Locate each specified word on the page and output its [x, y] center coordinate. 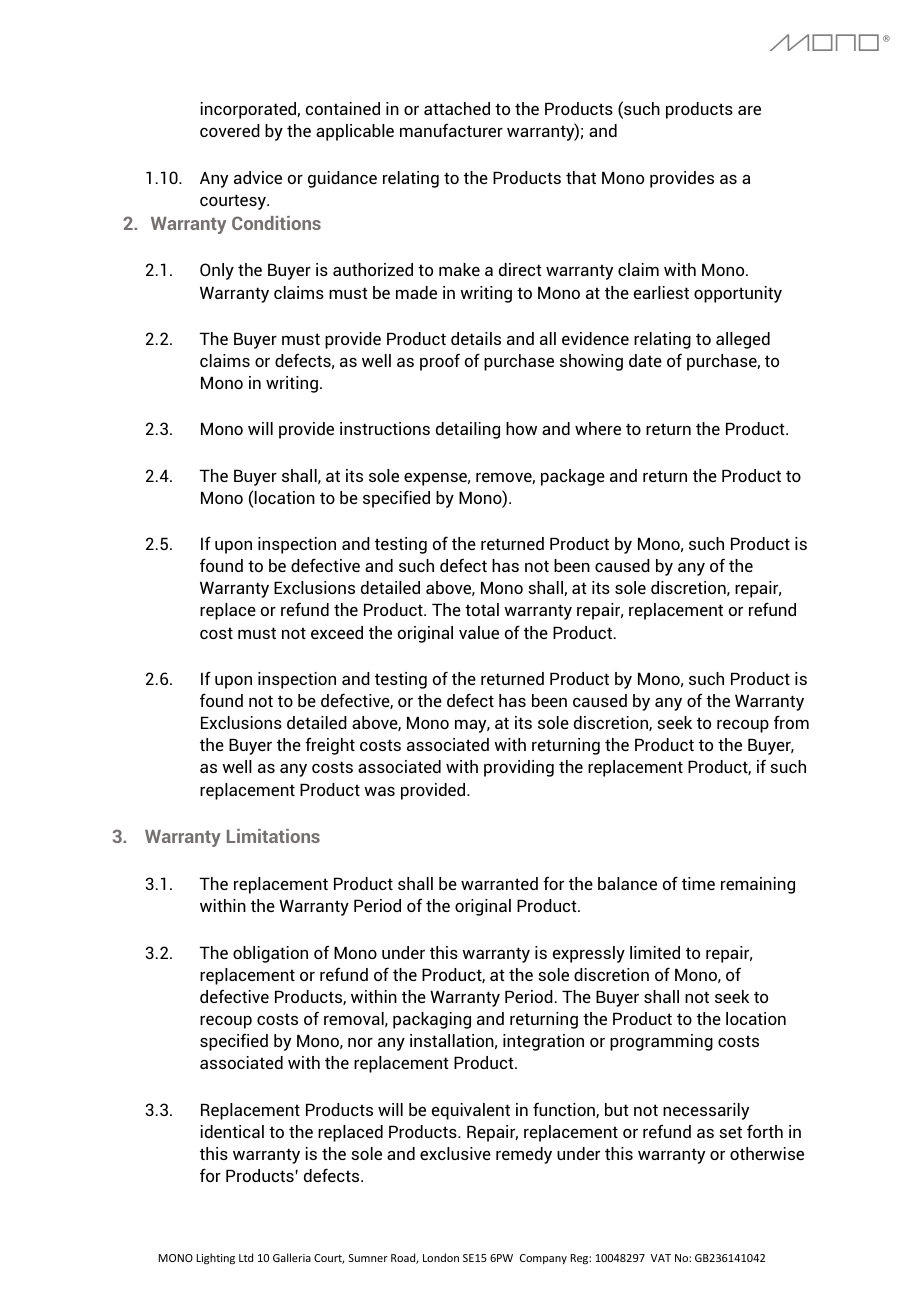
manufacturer [451, 130]
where [598, 428]
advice [258, 177]
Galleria [292, 1257]
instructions [385, 428]
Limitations [273, 836]
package [573, 477]
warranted [499, 883]
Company [543, 1259]
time [698, 883]
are [749, 110]
